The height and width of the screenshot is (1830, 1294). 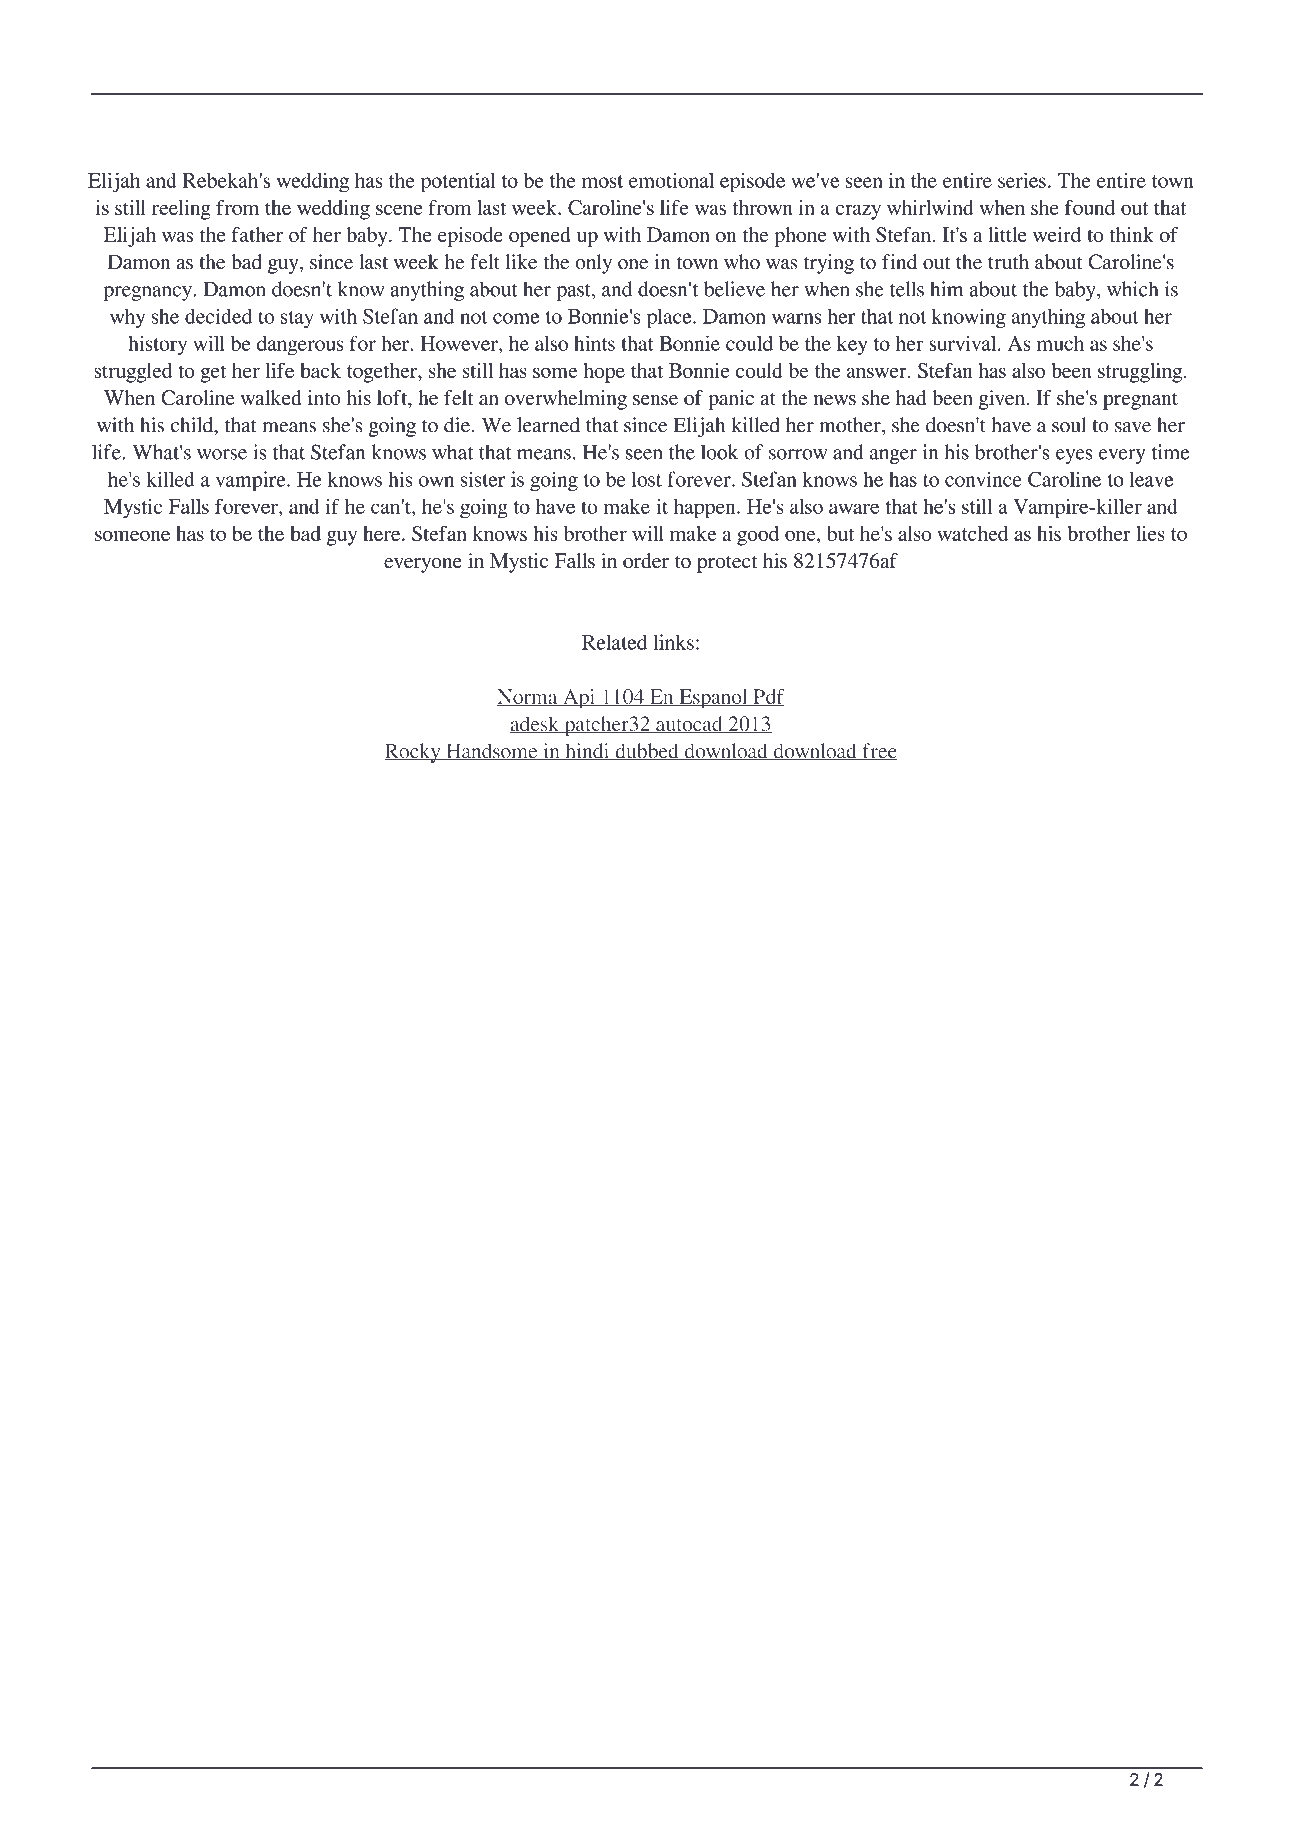 I want to click on eyes, so click(x=1074, y=456).
